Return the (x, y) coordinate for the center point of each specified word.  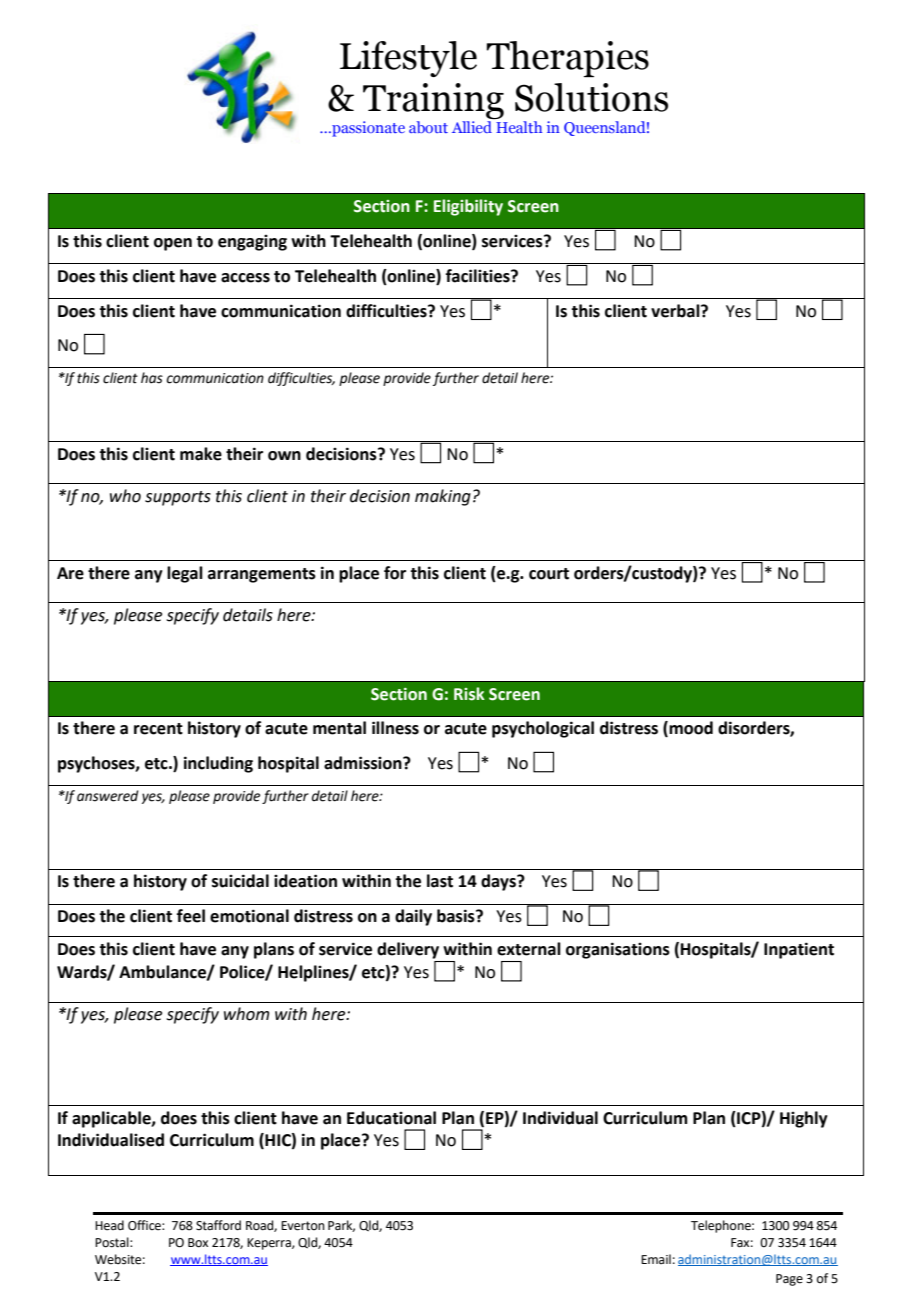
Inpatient (799, 950)
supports (178, 498)
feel (191, 916)
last (440, 881)
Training (433, 101)
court (549, 574)
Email (656, 1259)
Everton (303, 1226)
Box (198, 1243)
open (173, 244)
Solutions (591, 97)
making (443, 497)
